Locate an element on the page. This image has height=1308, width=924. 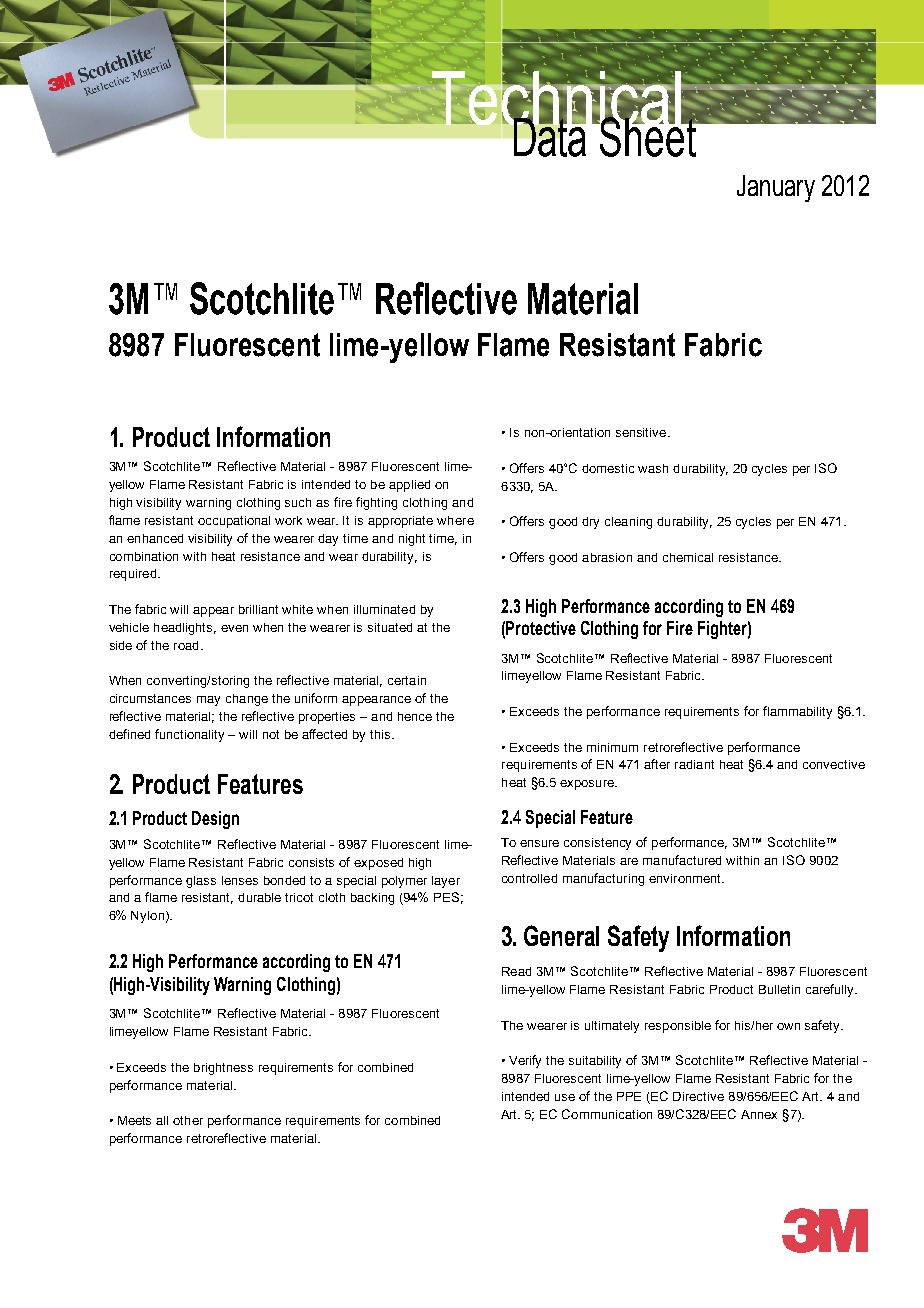
chemical is located at coordinates (688, 557).
